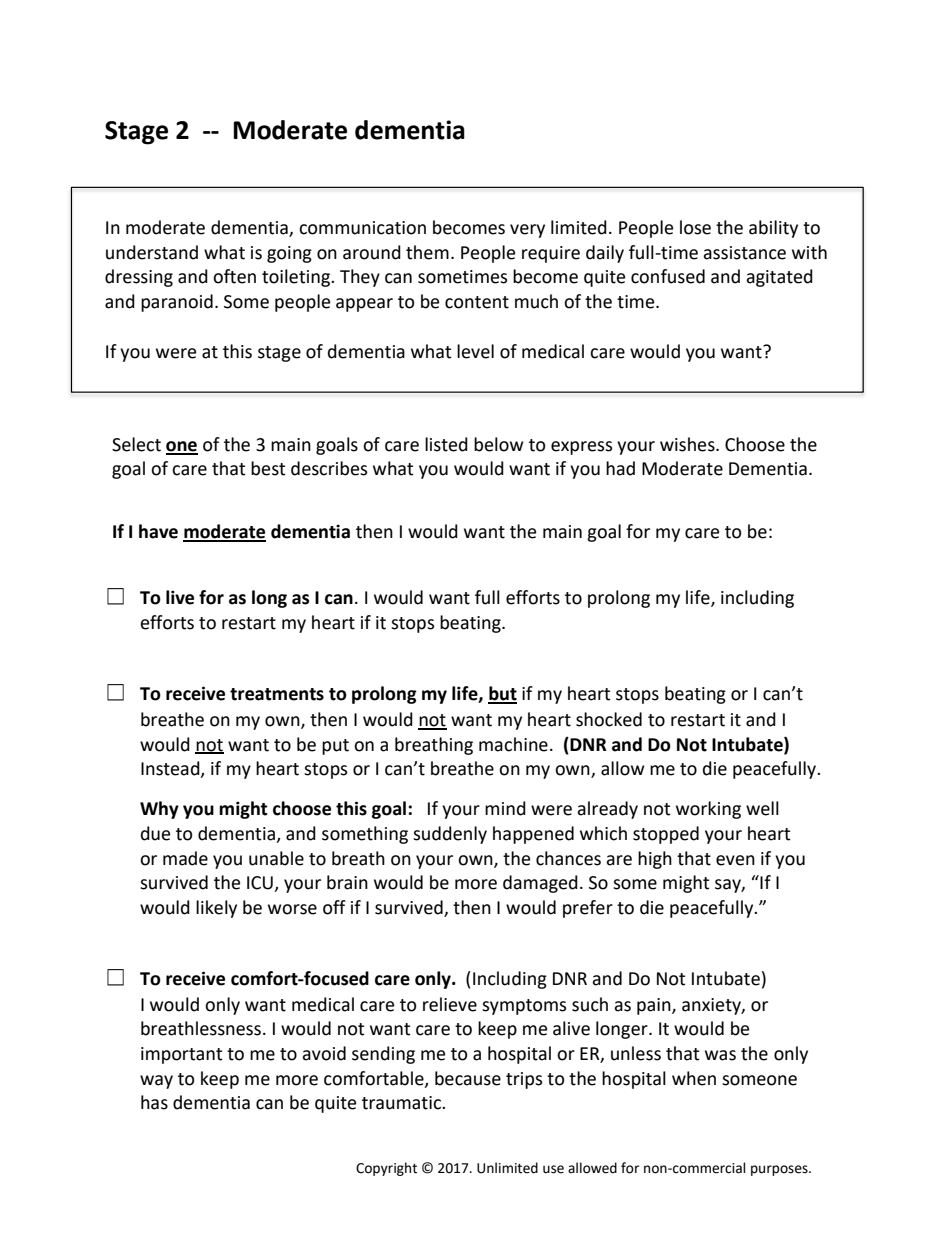  I want to click on shocked, so click(609, 719).
